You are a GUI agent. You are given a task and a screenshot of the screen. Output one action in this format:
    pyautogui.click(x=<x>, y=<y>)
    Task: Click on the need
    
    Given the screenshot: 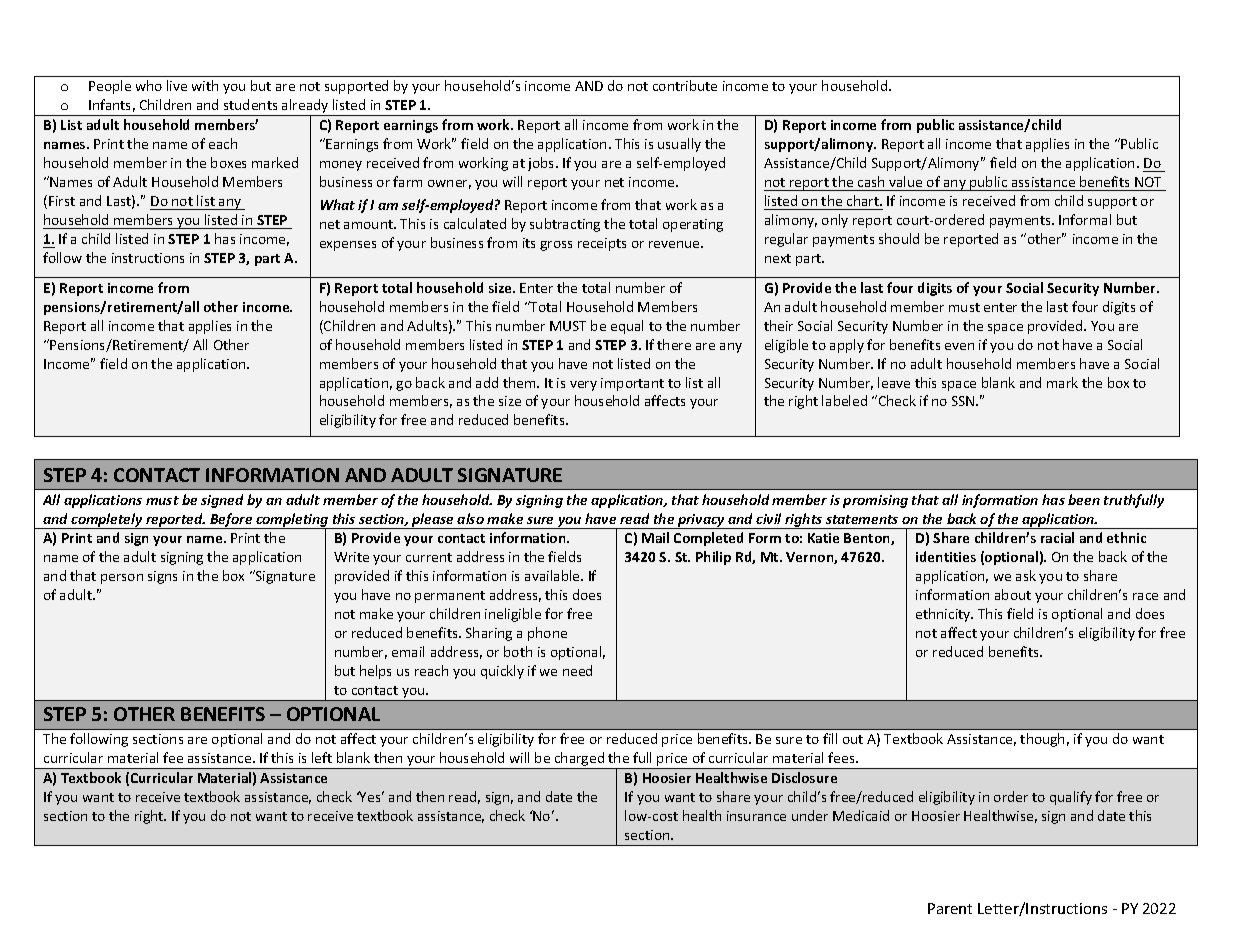 What is the action you would take?
    pyautogui.click(x=577, y=670)
